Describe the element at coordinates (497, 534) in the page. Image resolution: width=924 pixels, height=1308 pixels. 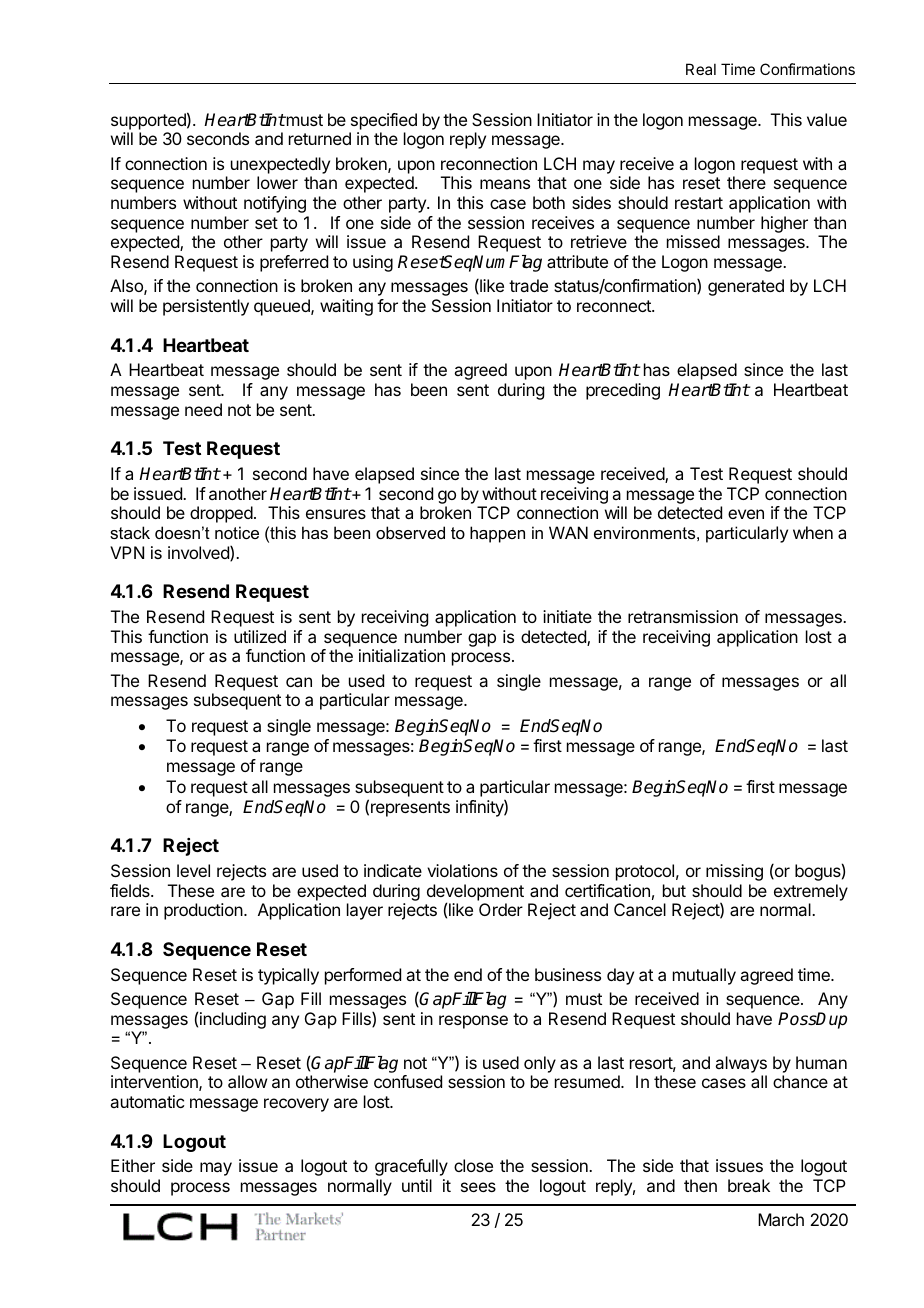
I see `happen` at that location.
